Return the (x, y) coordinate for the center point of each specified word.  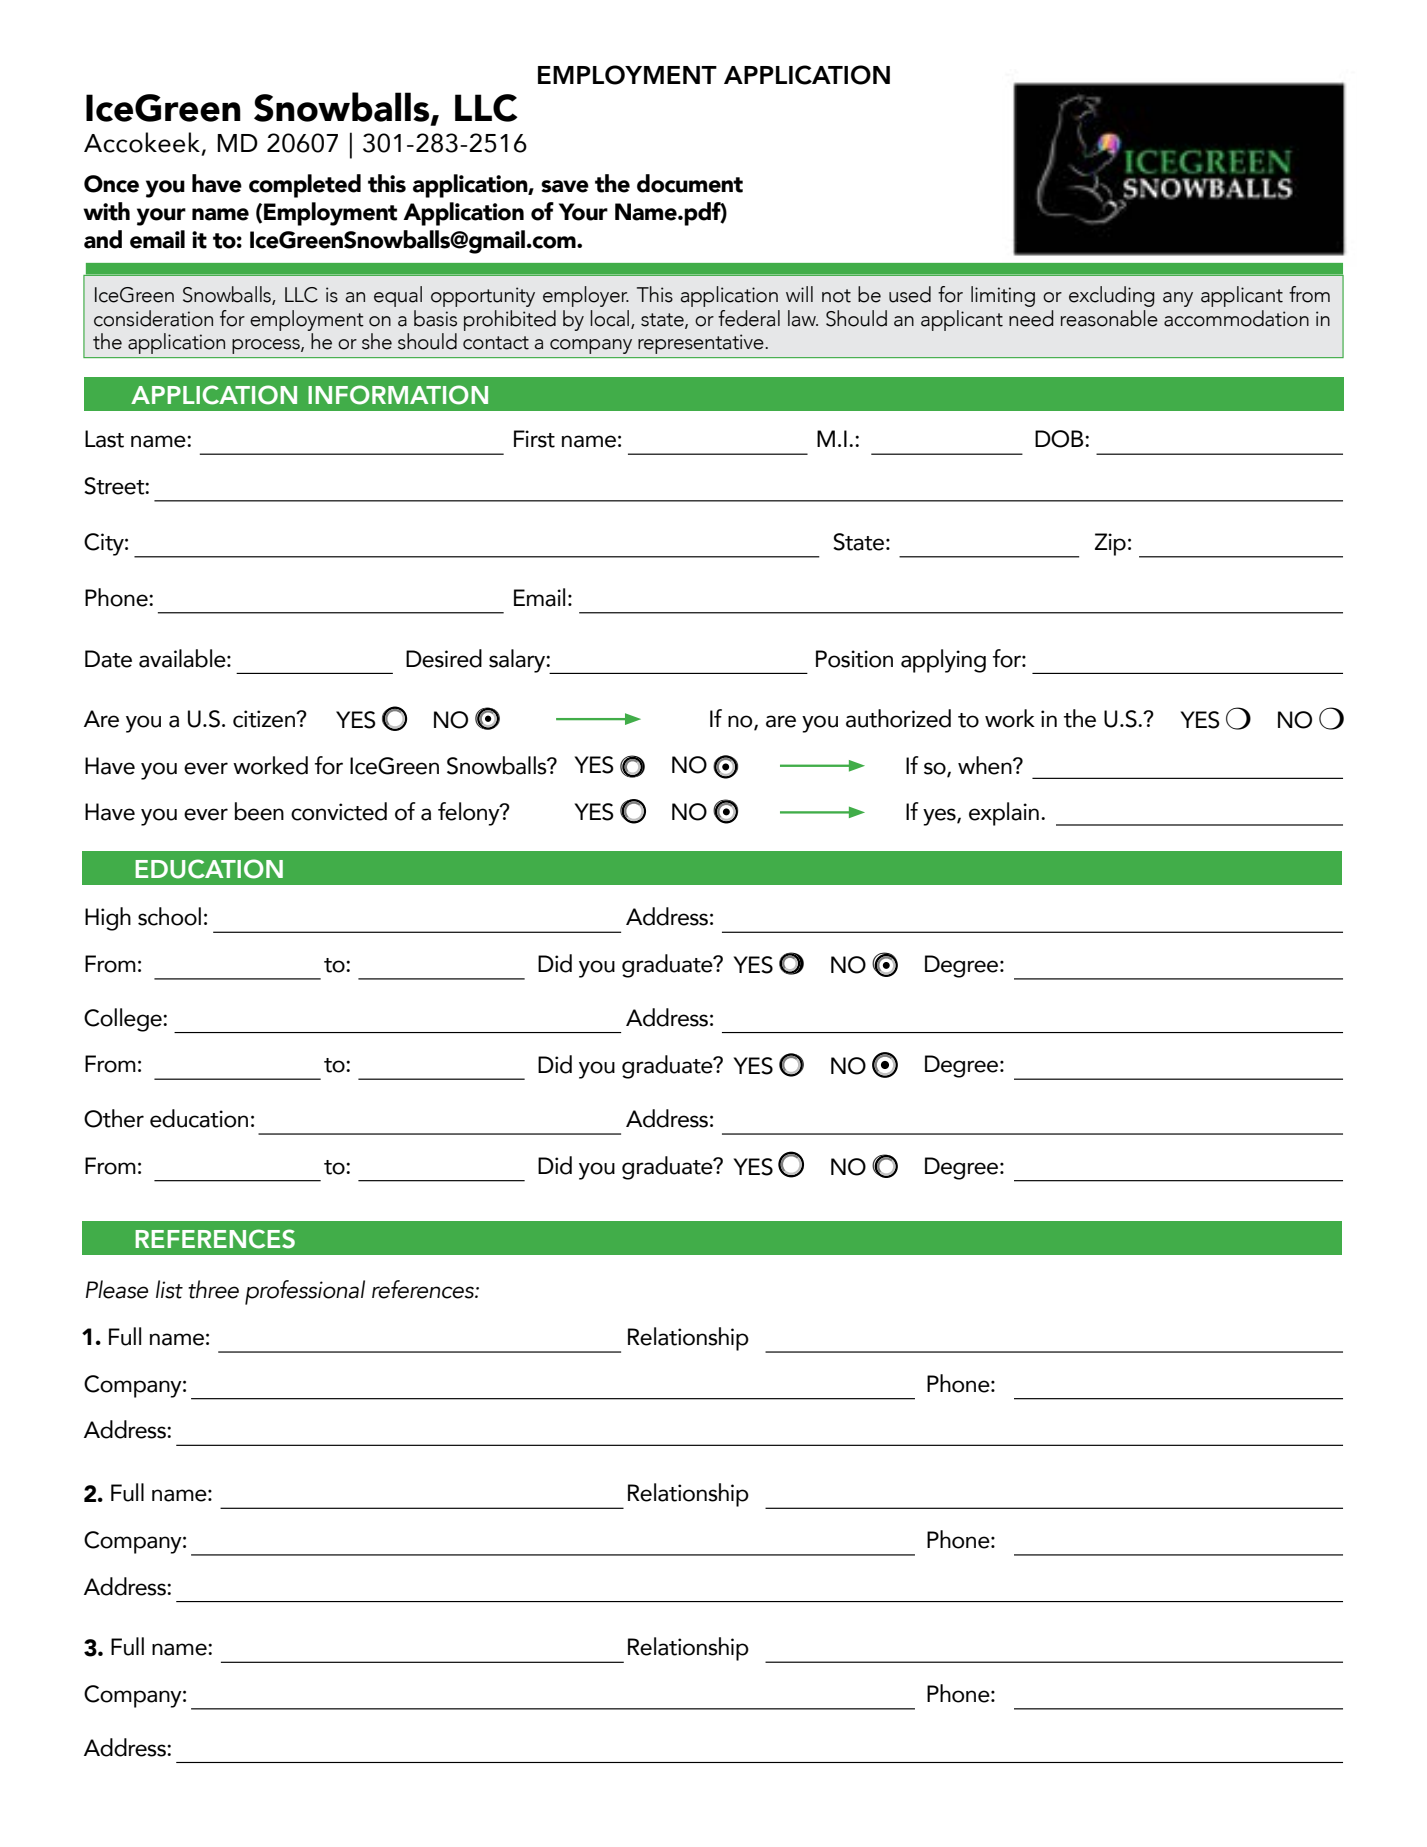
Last (104, 439)
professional (305, 1292)
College (124, 1020)
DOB (1060, 439)
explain (1004, 814)
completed (305, 186)
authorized (898, 718)
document (690, 183)
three (213, 1289)
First (534, 439)
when (986, 765)
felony (470, 814)
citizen (265, 719)
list (169, 1289)
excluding (1112, 296)
